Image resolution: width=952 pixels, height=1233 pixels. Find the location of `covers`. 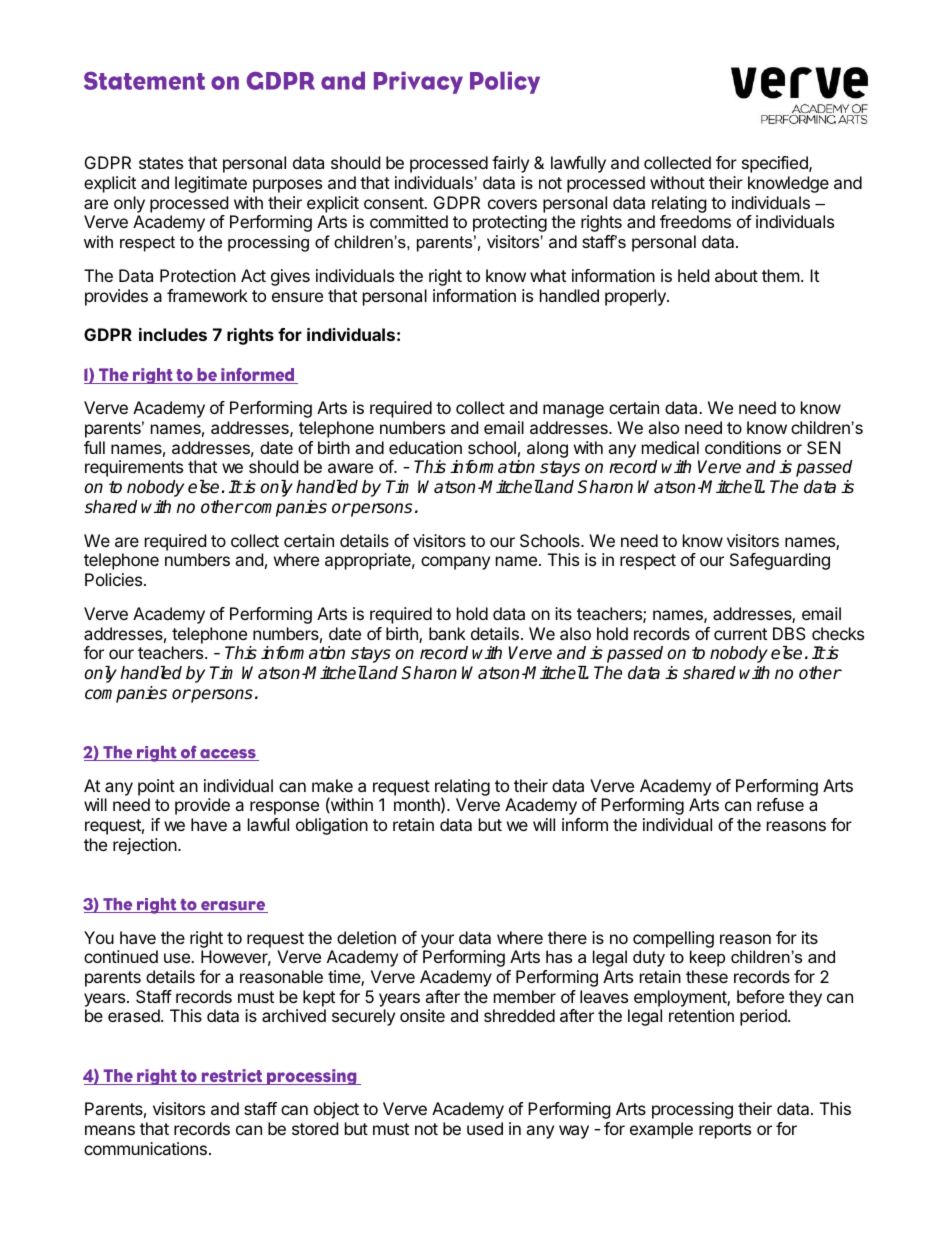

covers is located at coordinates (512, 204).
